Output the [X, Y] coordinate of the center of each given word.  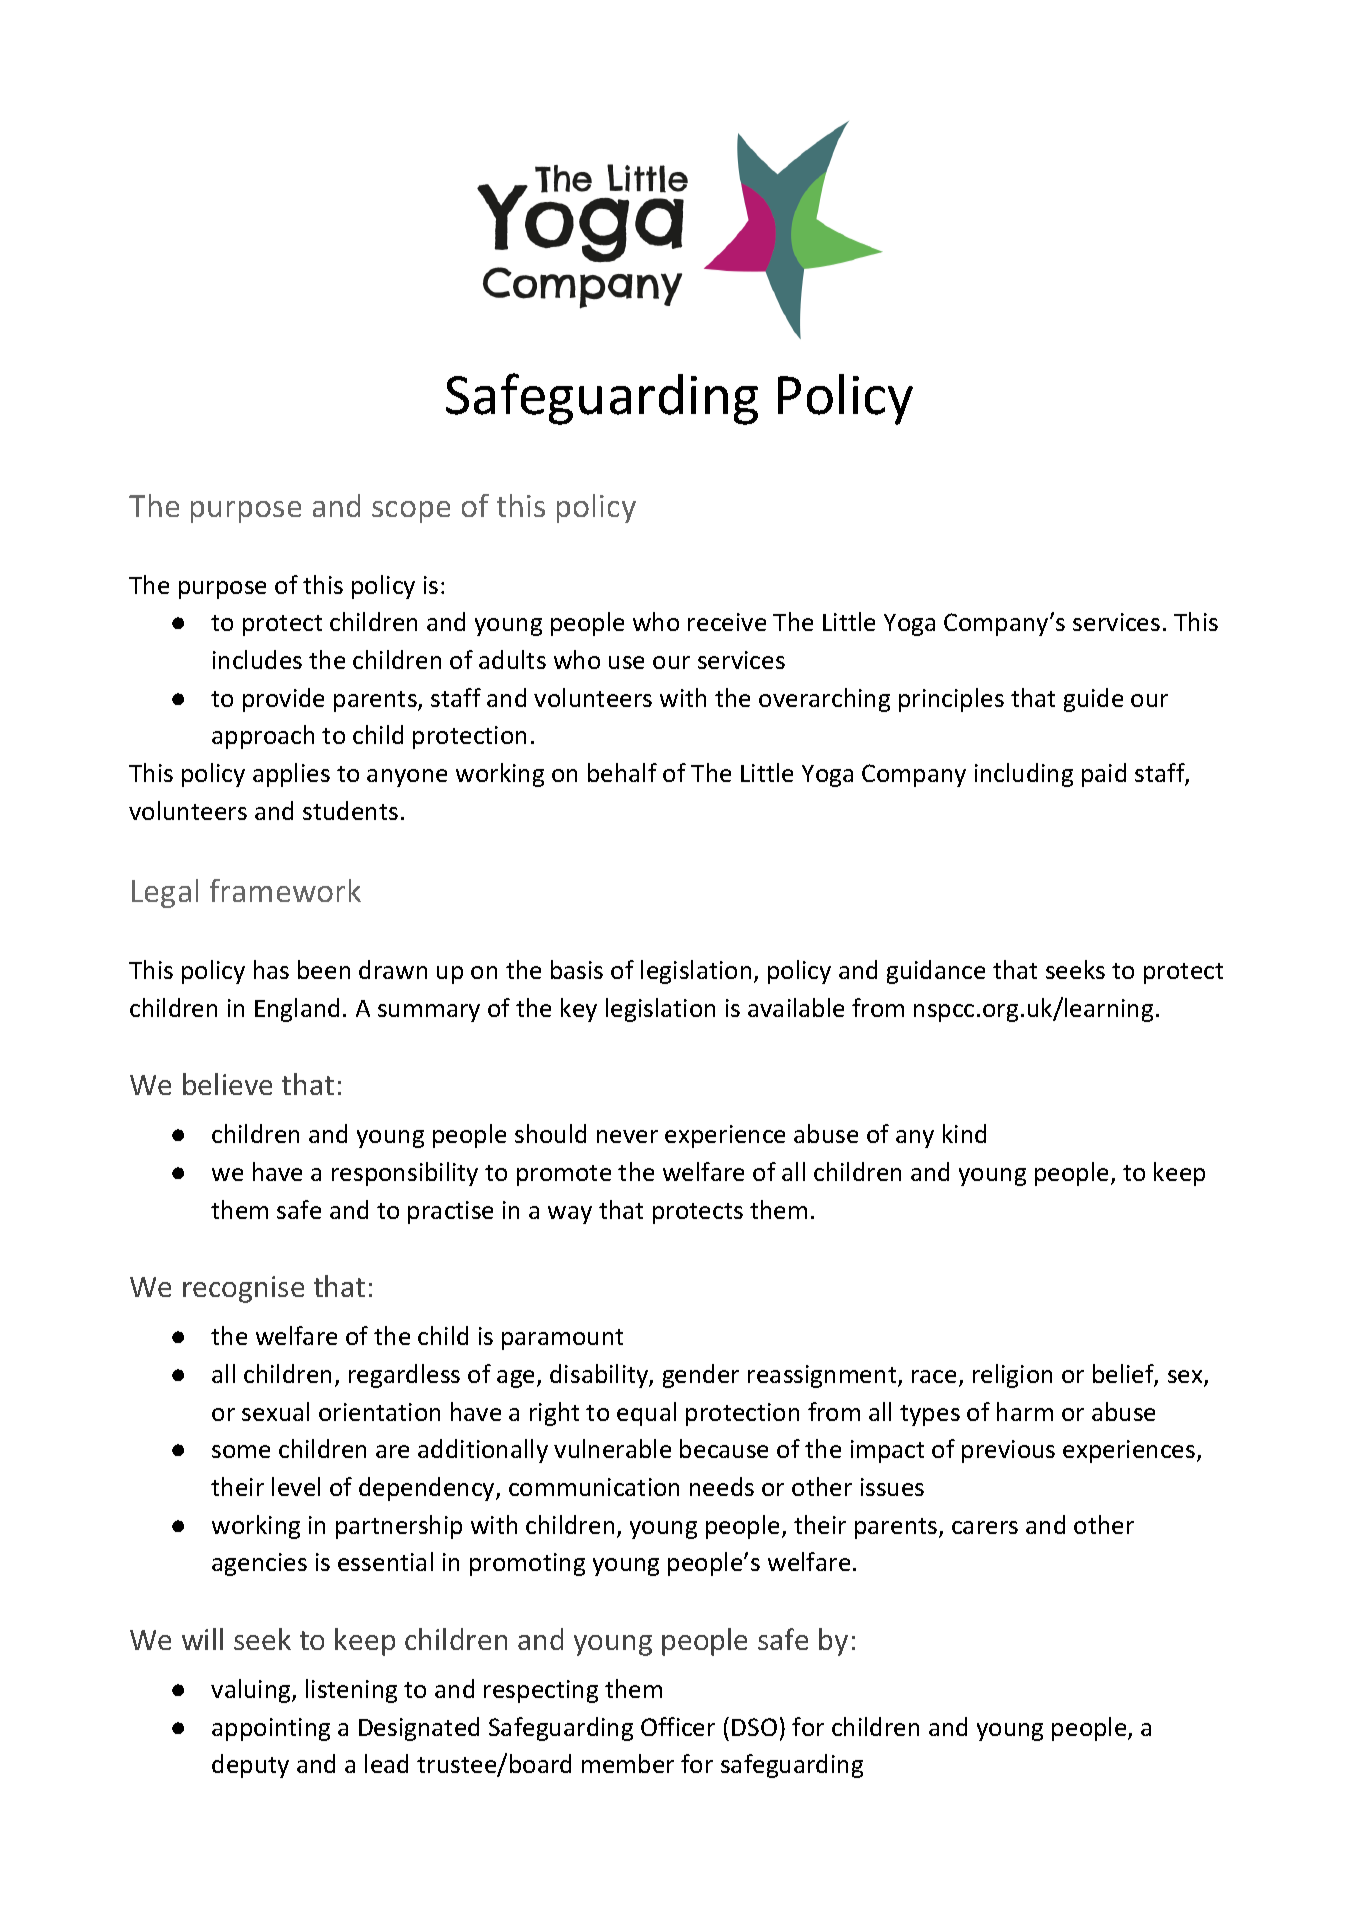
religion [1012, 1376]
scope [411, 512]
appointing [271, 1729]
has [271, 969]
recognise [243, 1289]
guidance [936, 972]
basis [577, 969]
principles [951, 700]
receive [727, 622]
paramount [562, 1339]
